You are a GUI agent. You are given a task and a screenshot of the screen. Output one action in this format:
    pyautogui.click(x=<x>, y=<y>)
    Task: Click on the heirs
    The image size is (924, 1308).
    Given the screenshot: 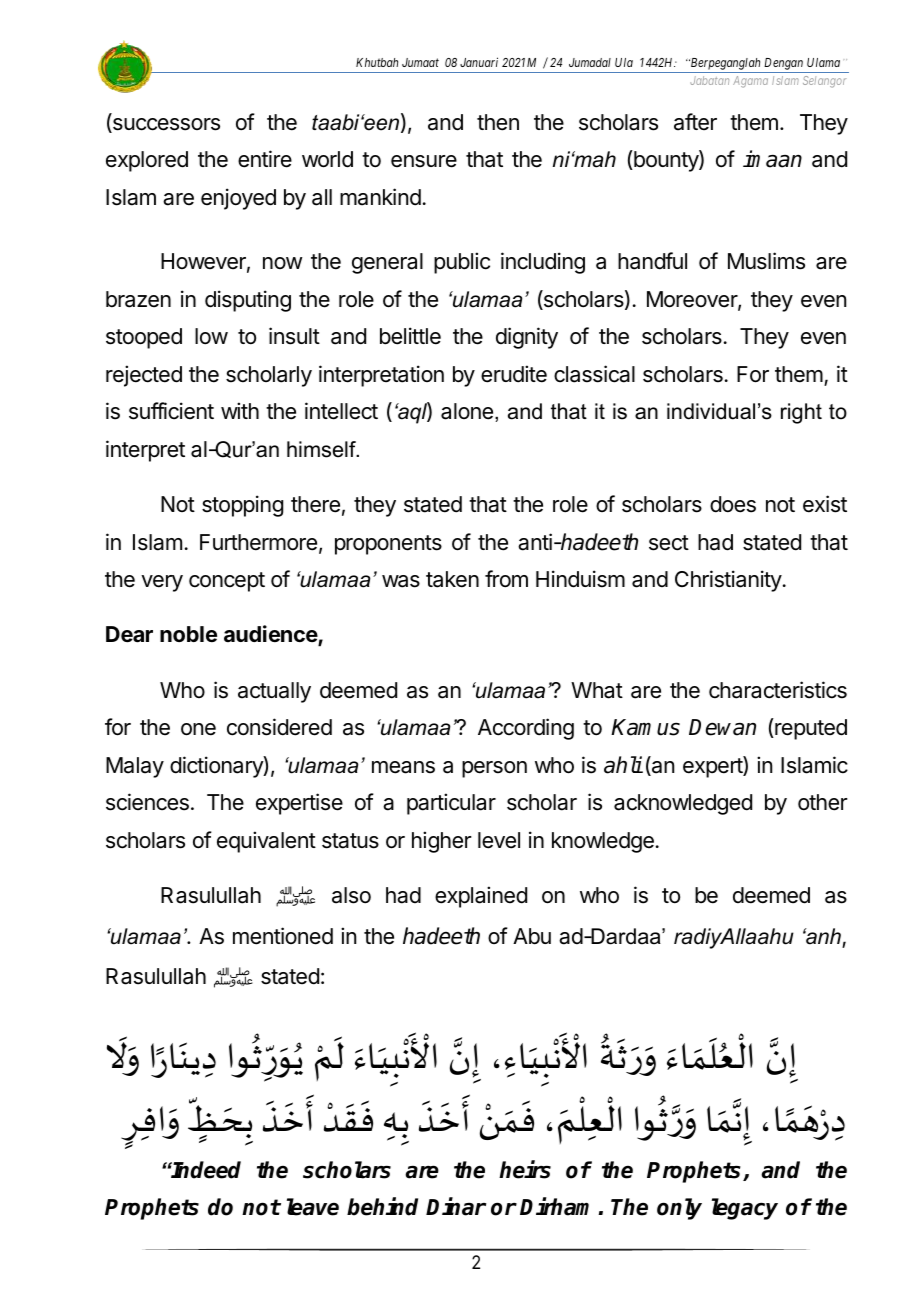 What is the action you would take?
    pyautogui.click(x=525, y=1169)
